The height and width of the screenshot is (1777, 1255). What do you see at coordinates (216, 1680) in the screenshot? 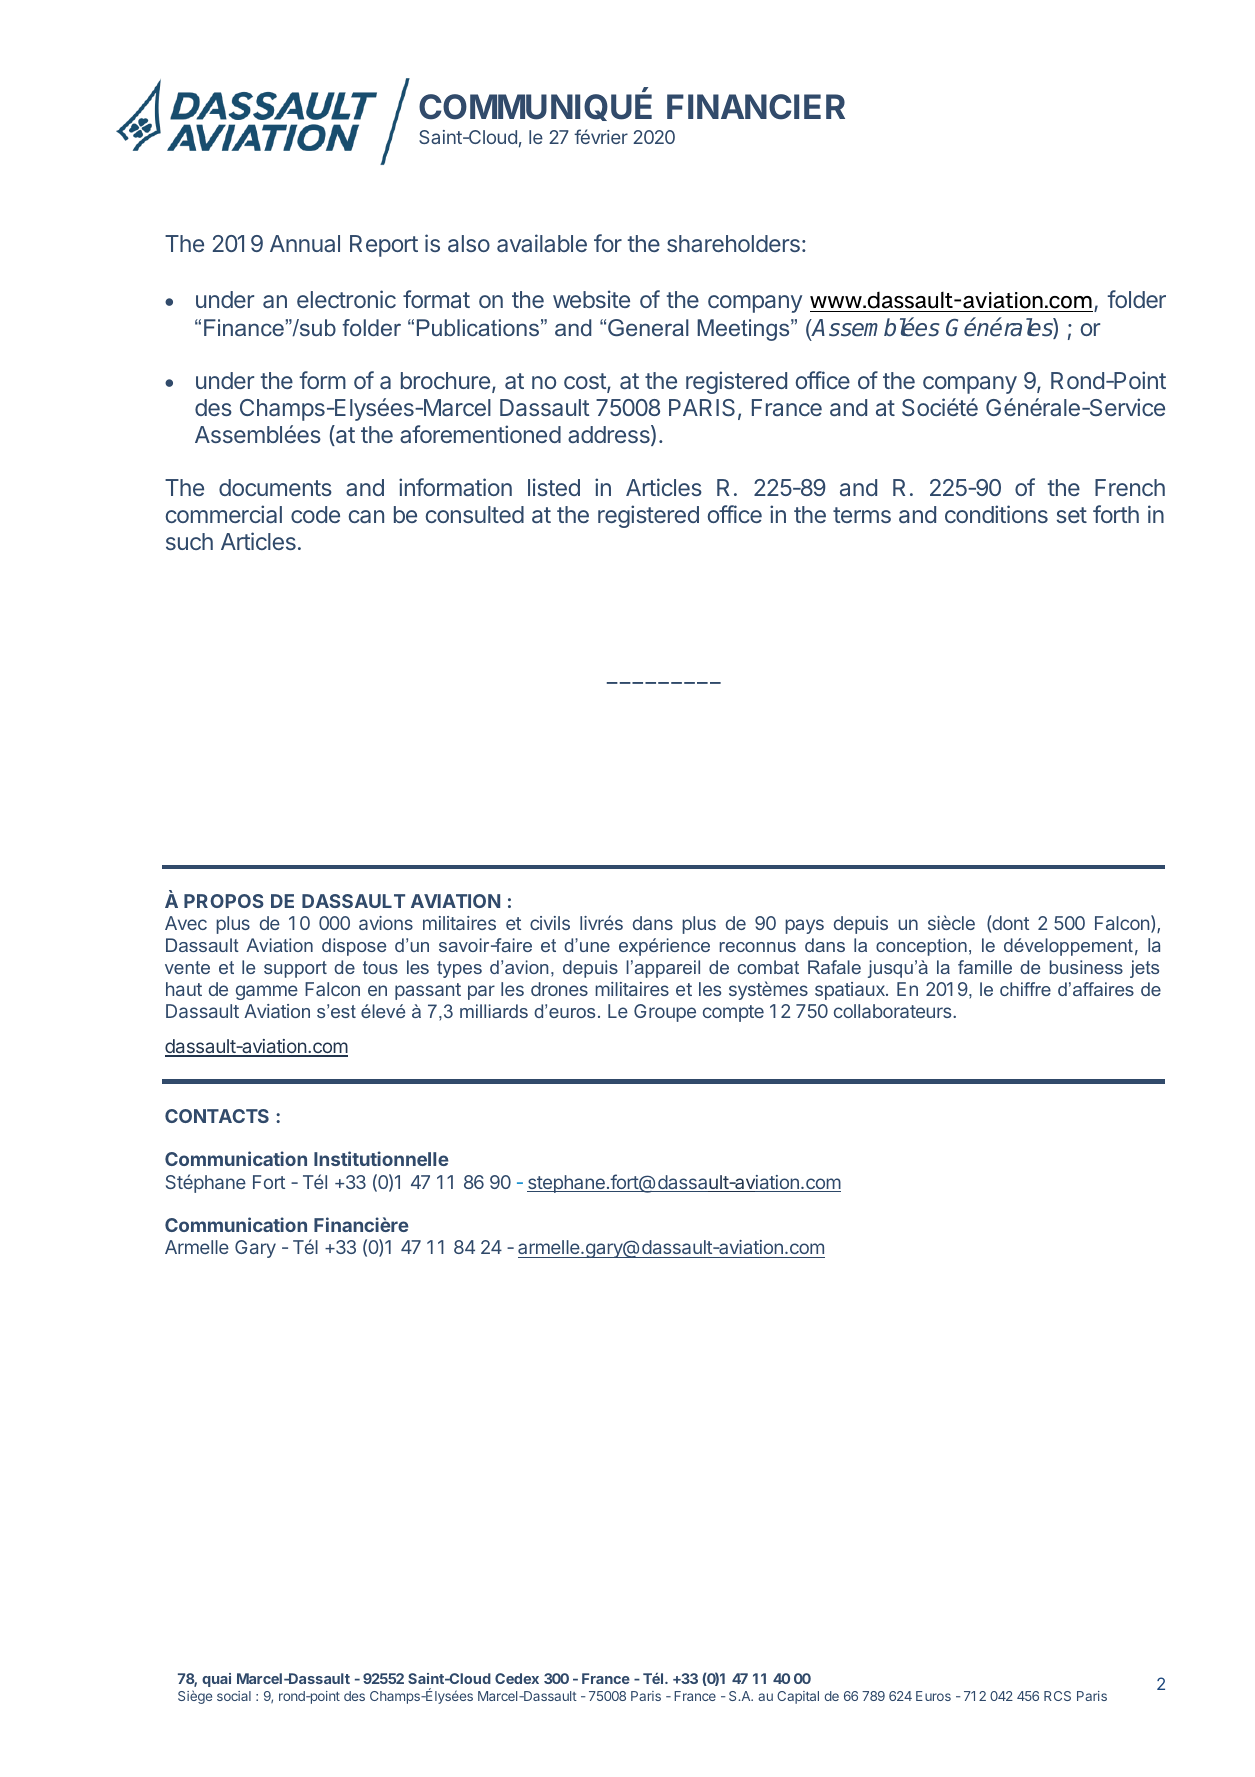
I see `quai` at bounding box center [216, 1680].
